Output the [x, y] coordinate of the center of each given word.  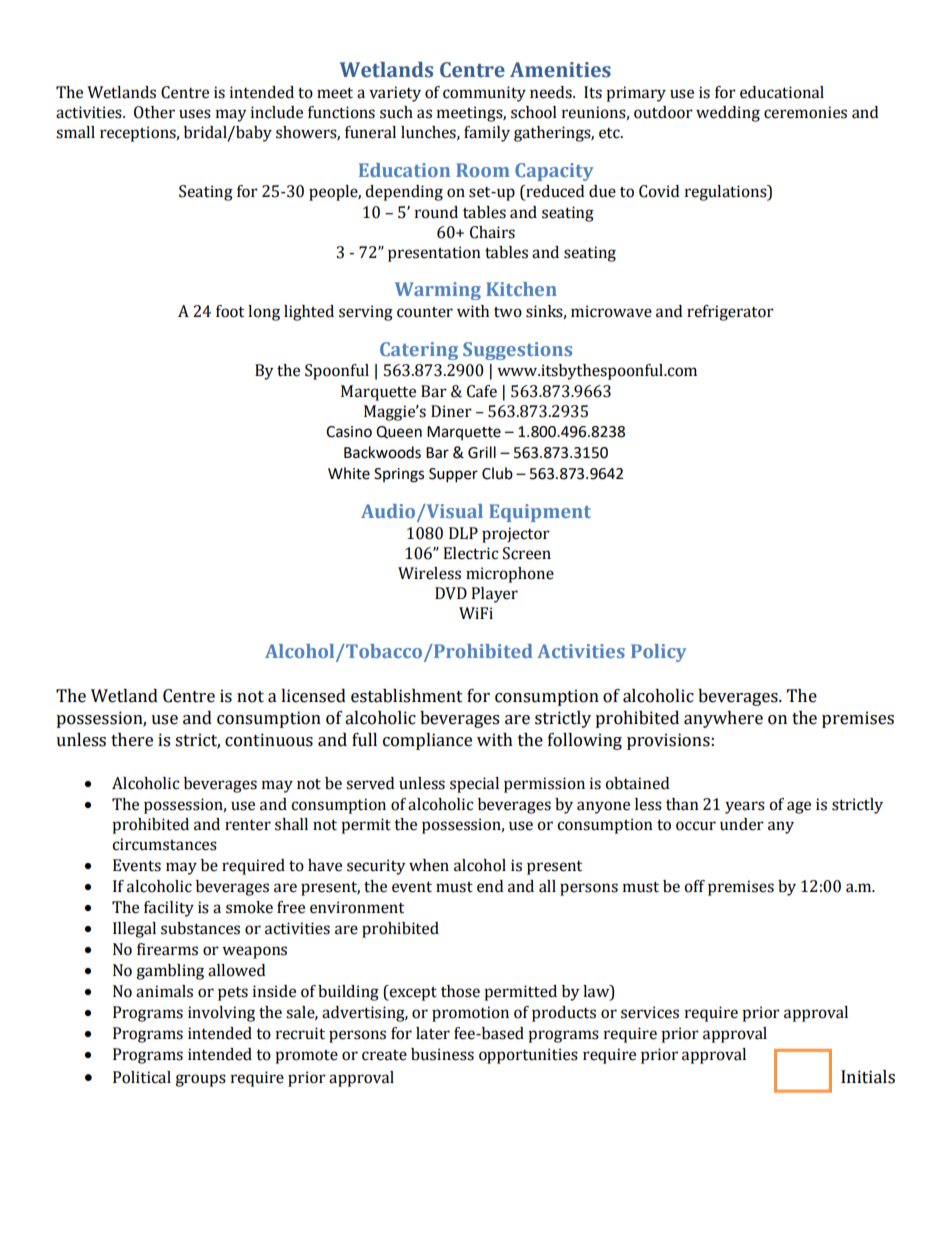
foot [230, 311]
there [132, 740]
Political [142, 1077]
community [484, 94]
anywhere [723, 719]
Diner [451, 411]
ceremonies [805, 112]
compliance [427, 741]
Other [154, 112]
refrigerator [730, 313]
